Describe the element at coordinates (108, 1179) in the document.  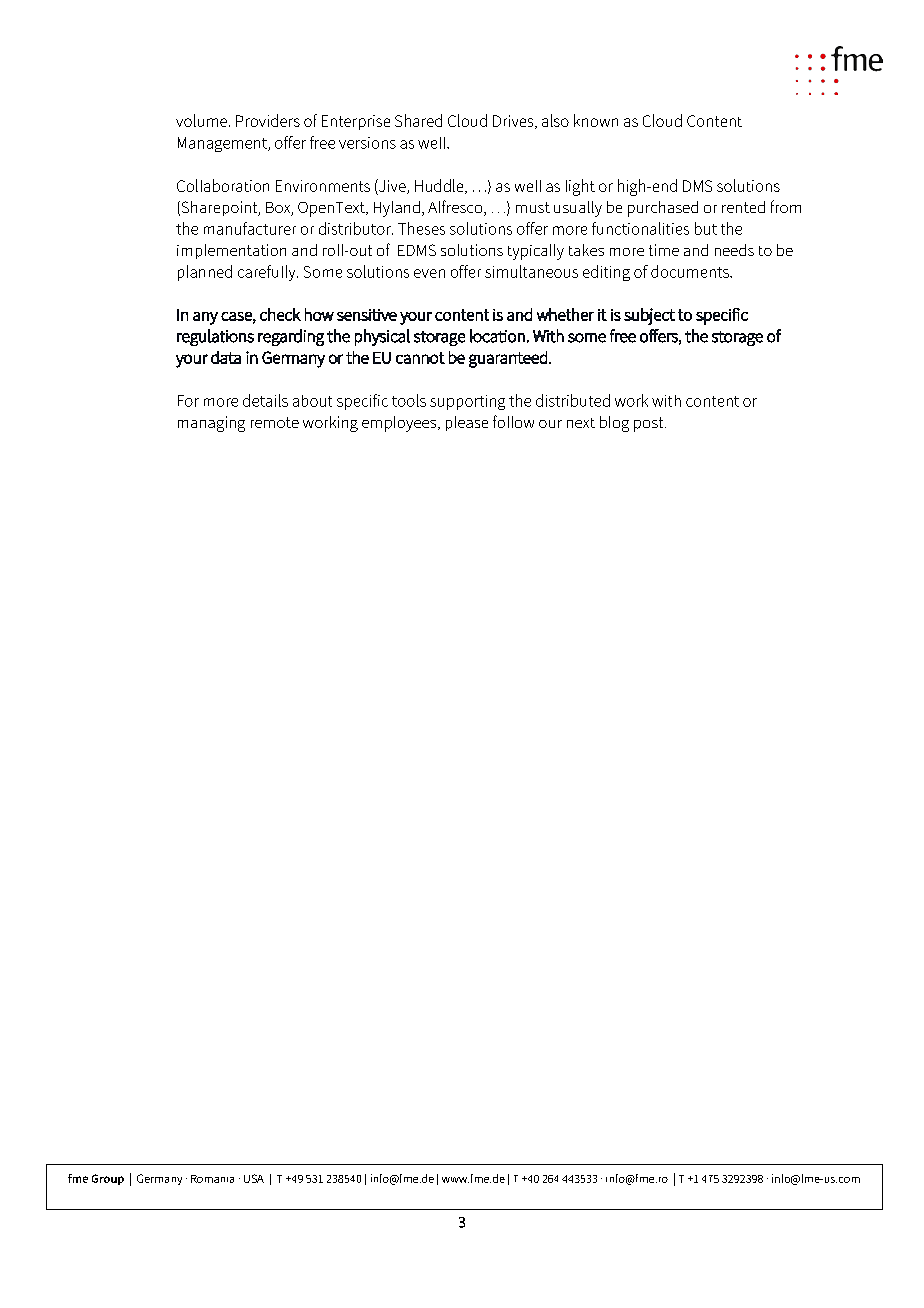
I see `Group` at that location.
